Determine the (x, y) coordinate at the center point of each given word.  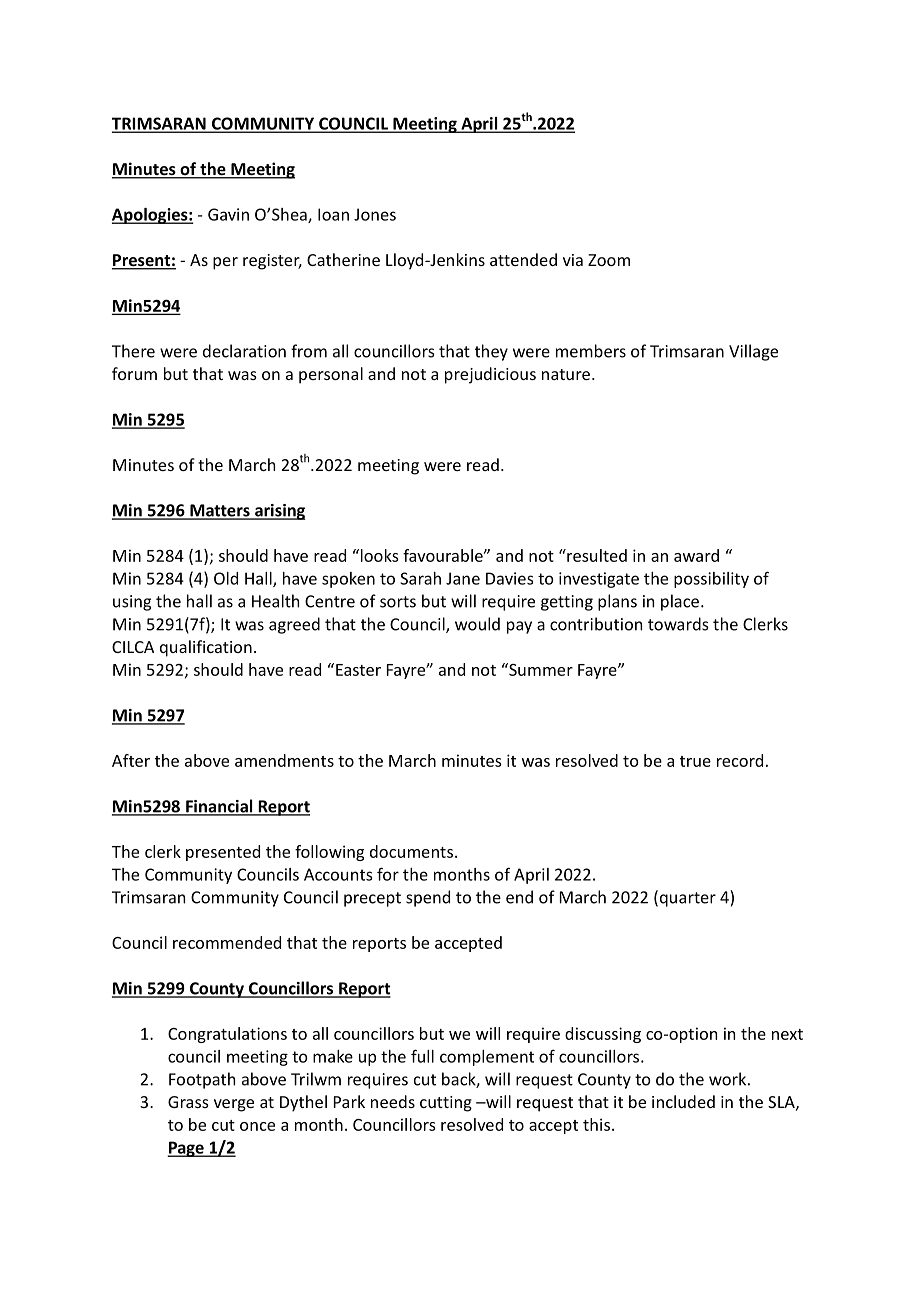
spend (428, 898)
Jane (463, 578)
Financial (219, 807)
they (491, 352)
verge (234, 1105)
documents (411, 851)
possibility (711, 580)
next (787, 1034)
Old (226, 578)
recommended (227, 942)
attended (523, 259)
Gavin (228, 214)
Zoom (609, 260)
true (695, 761)
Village (753, 352)
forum (134, 373)
